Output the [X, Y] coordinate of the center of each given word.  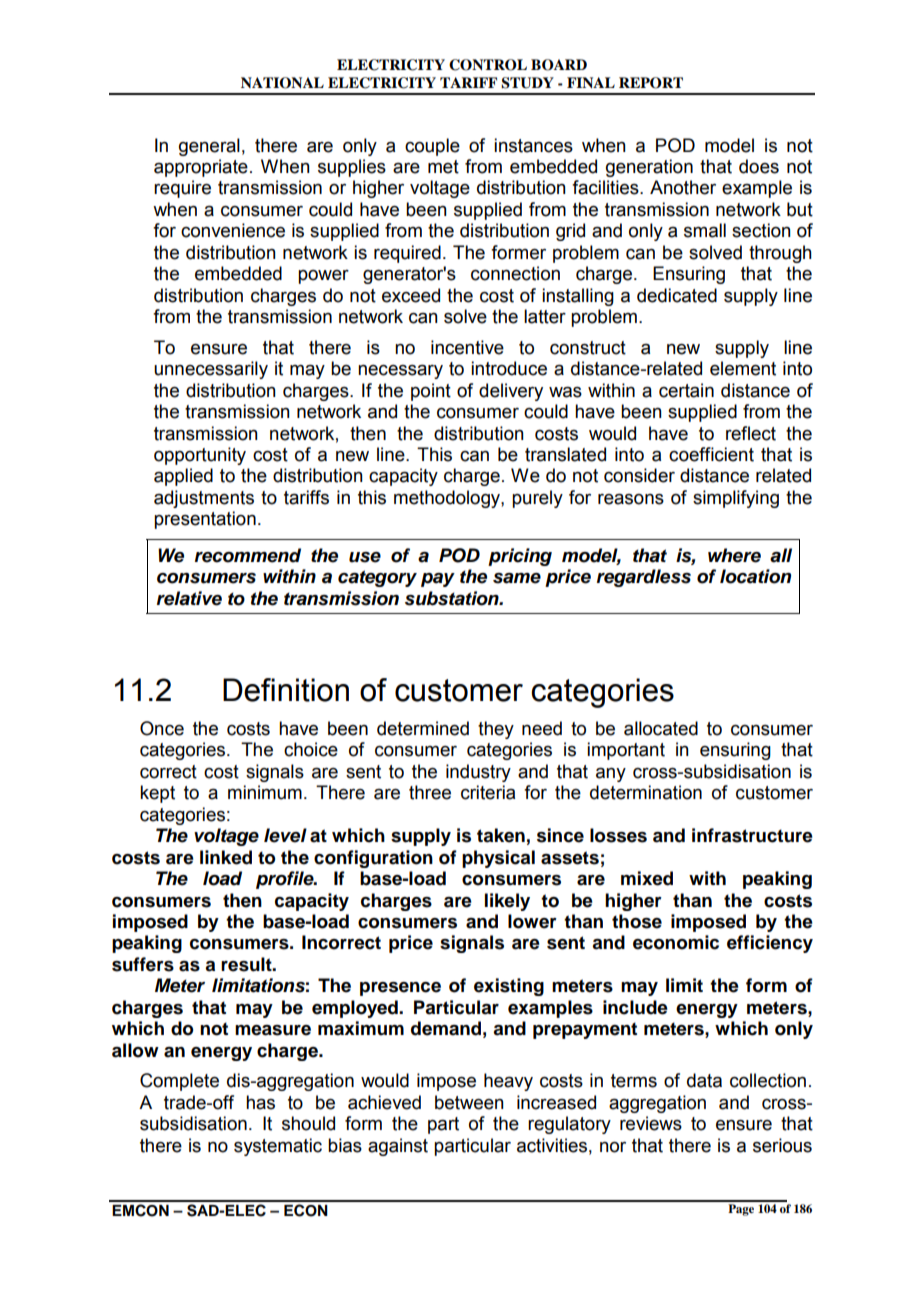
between [469, 1102]
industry [478, 773]
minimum [265, 792]
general [209, 147]
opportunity [200, 456]
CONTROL [488, 65]
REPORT [651, 83]
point [431, 392]
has [260, 1102]
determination [646, 792]
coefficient [711, 454]
